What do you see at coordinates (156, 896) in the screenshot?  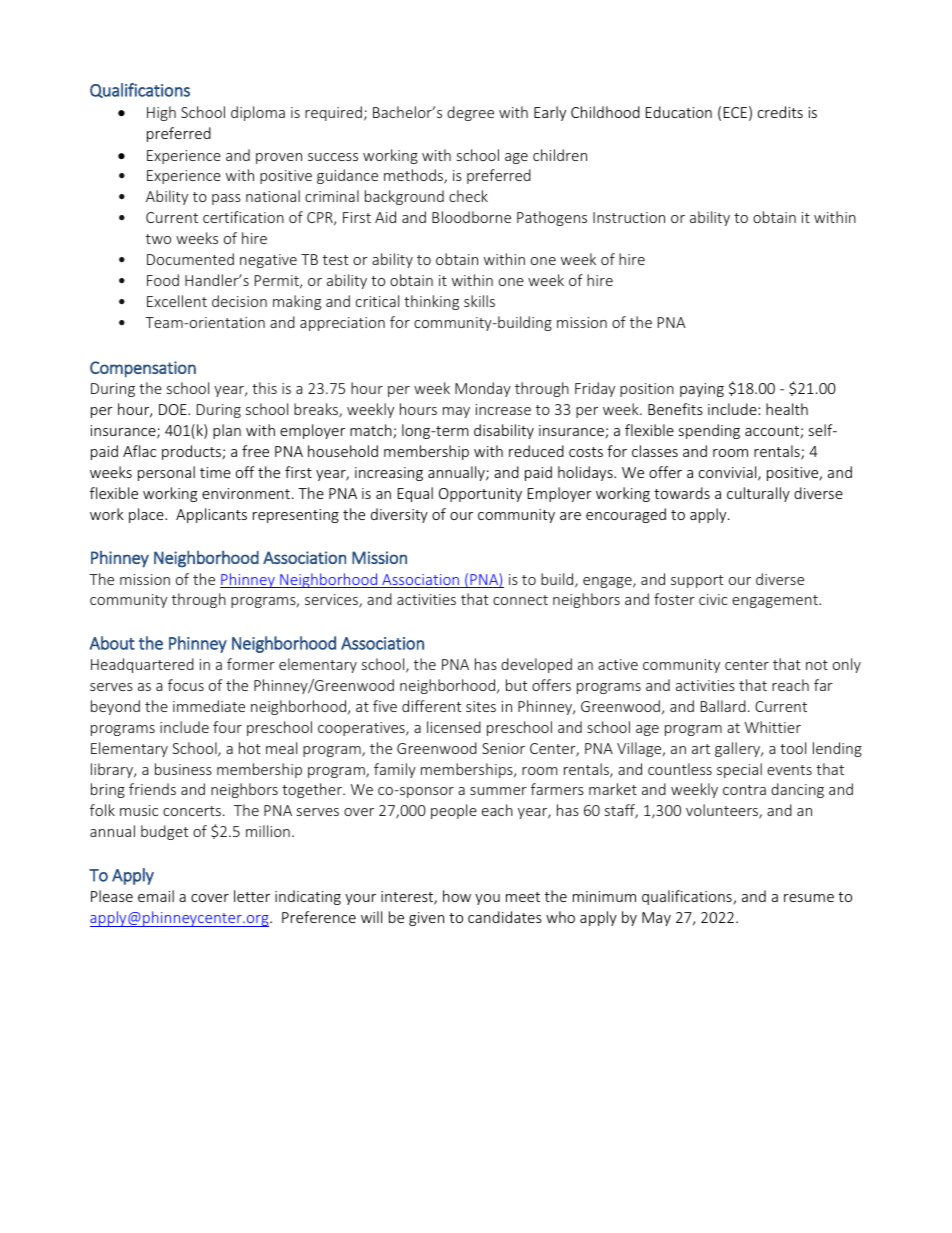 I see `email` at bounding box center [156, 896].
